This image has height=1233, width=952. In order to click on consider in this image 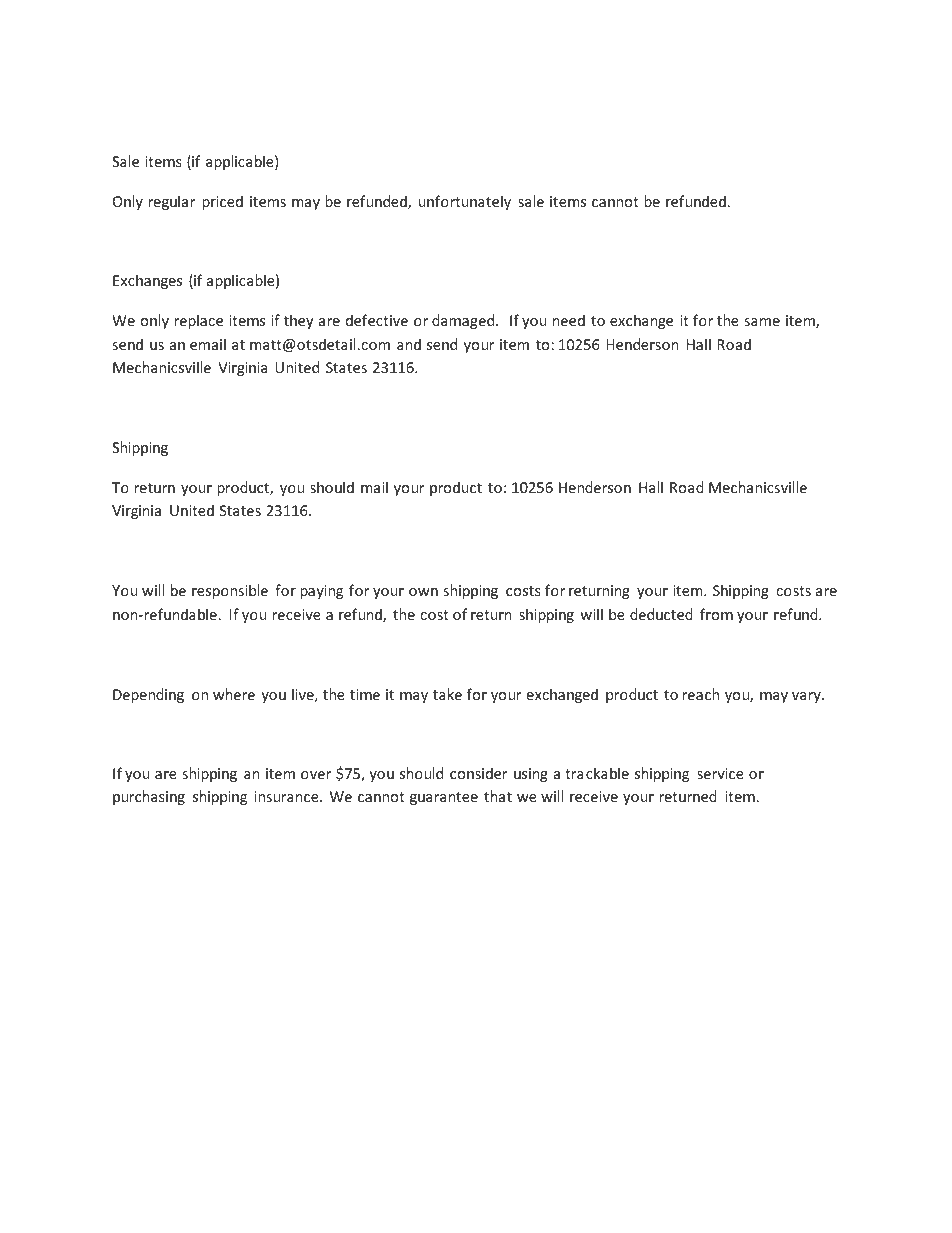, I will do `click(479, 773)`.
